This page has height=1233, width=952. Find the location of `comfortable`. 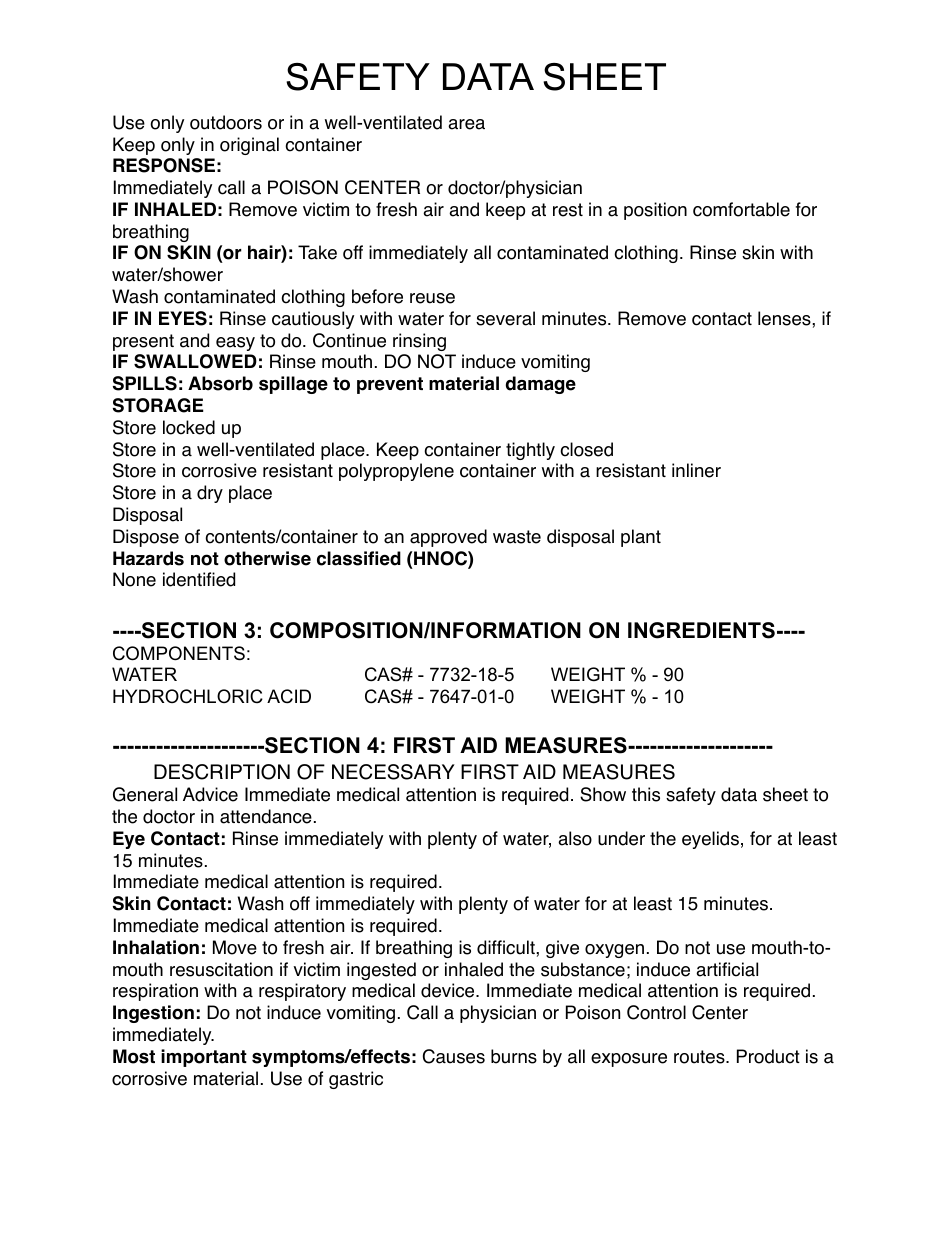

comfortable is located at coordinates (741, 209).
